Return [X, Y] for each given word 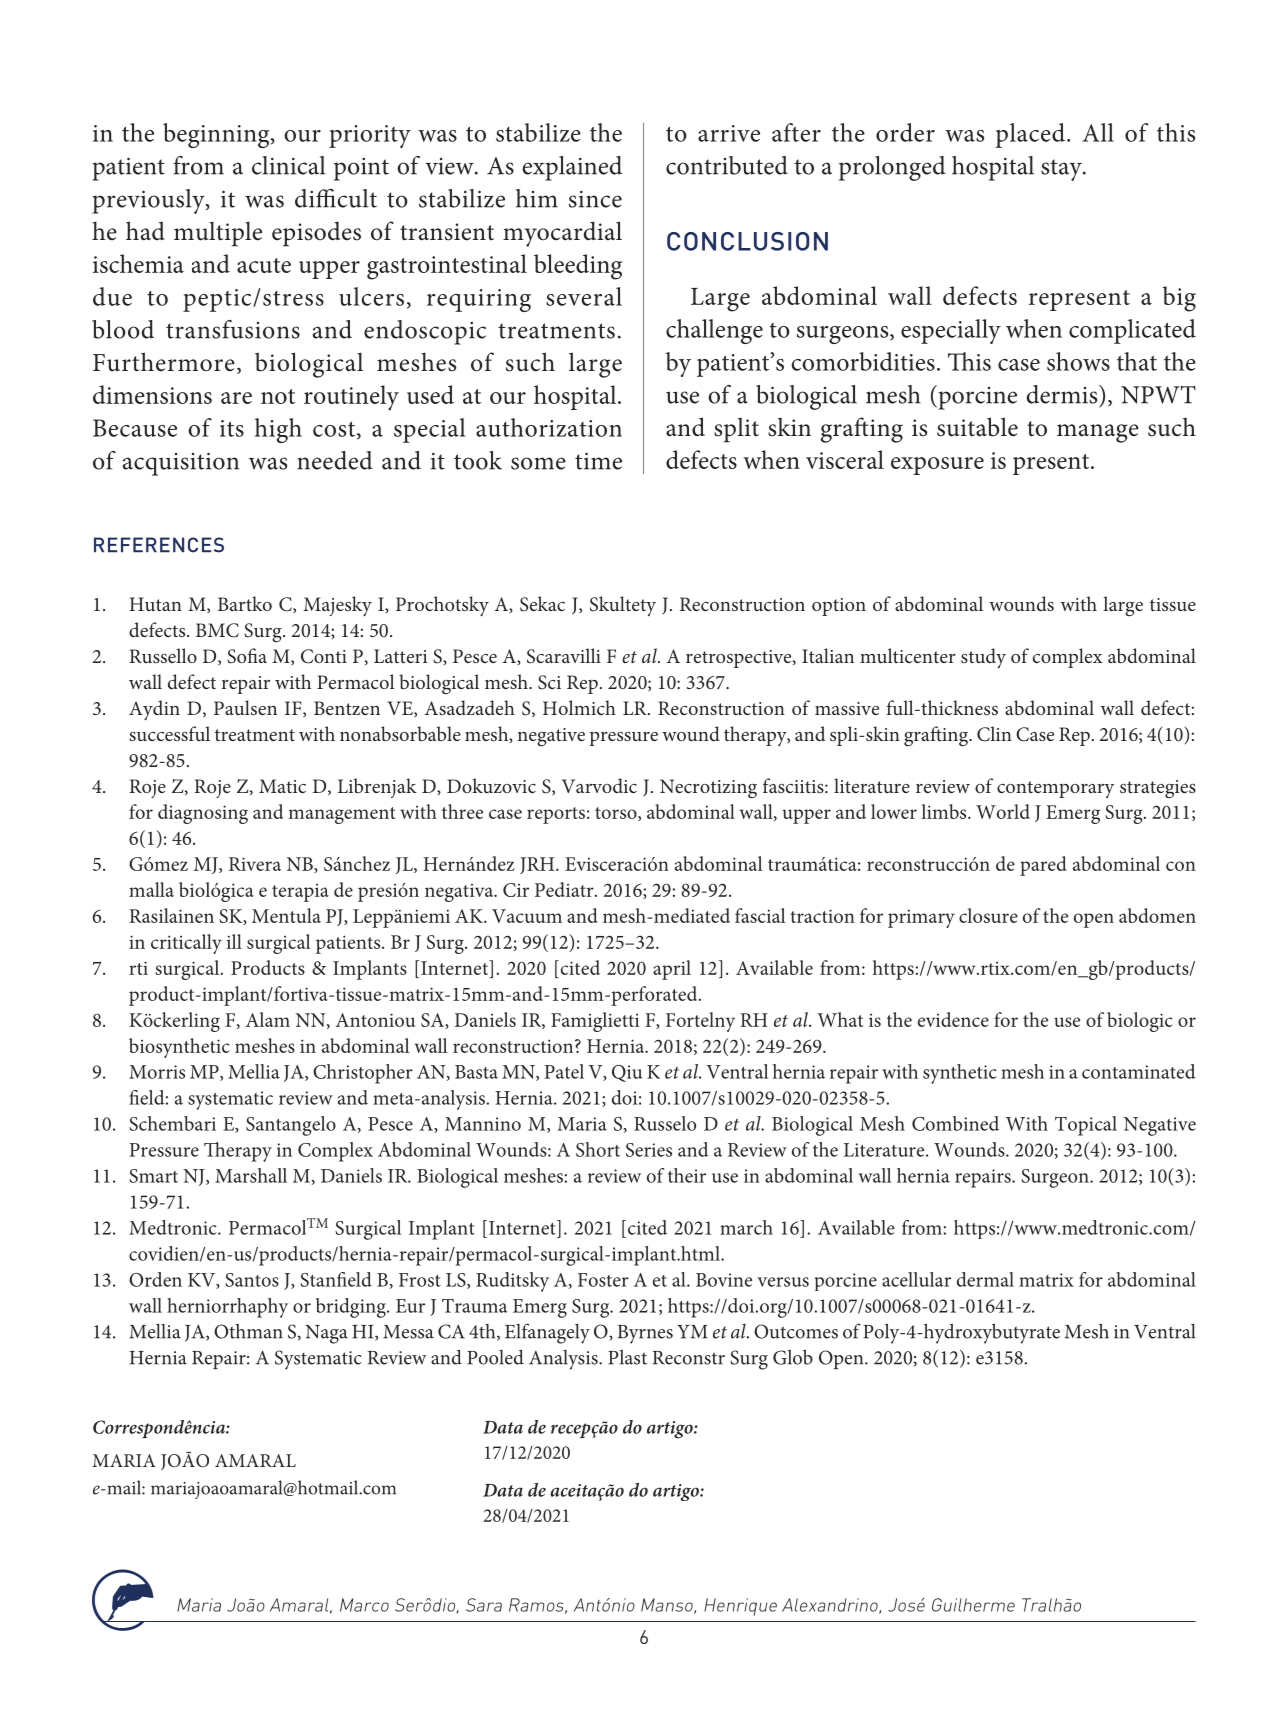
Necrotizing [708, 789]
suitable [977, 427]
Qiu [627, 1073]
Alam [268, 1019]
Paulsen [245, 707]
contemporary [1055, 789]
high [278, 430]
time [598, 461]
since [595, 199]
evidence [953, 1019]
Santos [252, 1280]
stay [1062, 170]
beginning [217, 135]
